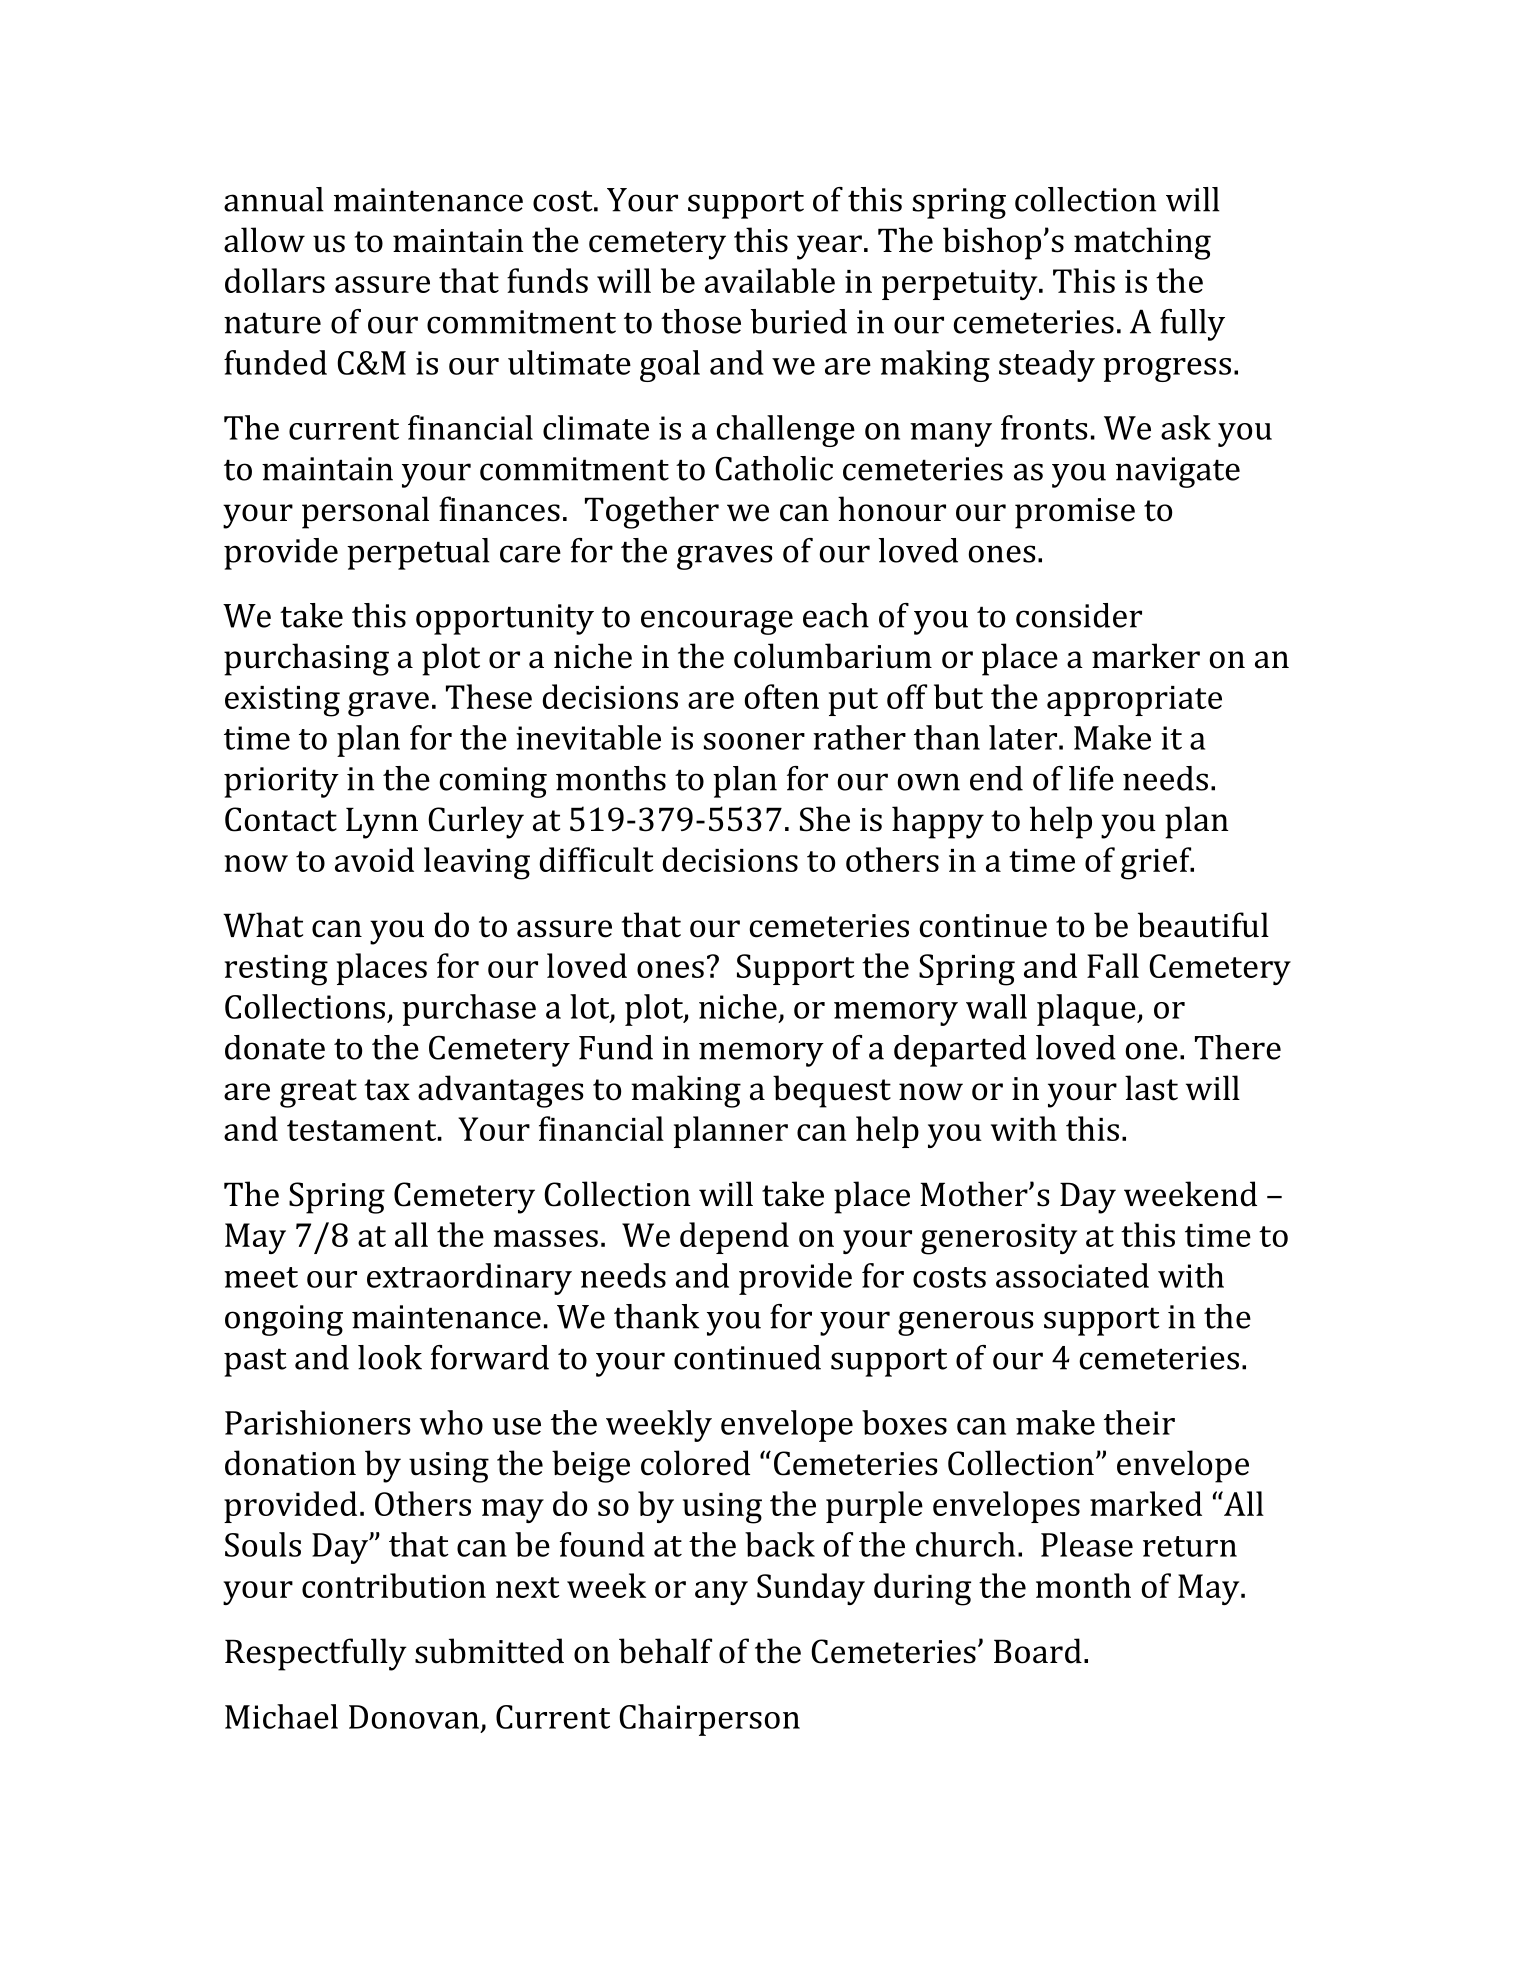 The image size is (1518, 1964). Describe the element at coordinates (709, 1720) in the screenshot. I see `Chairperson` at that location.
